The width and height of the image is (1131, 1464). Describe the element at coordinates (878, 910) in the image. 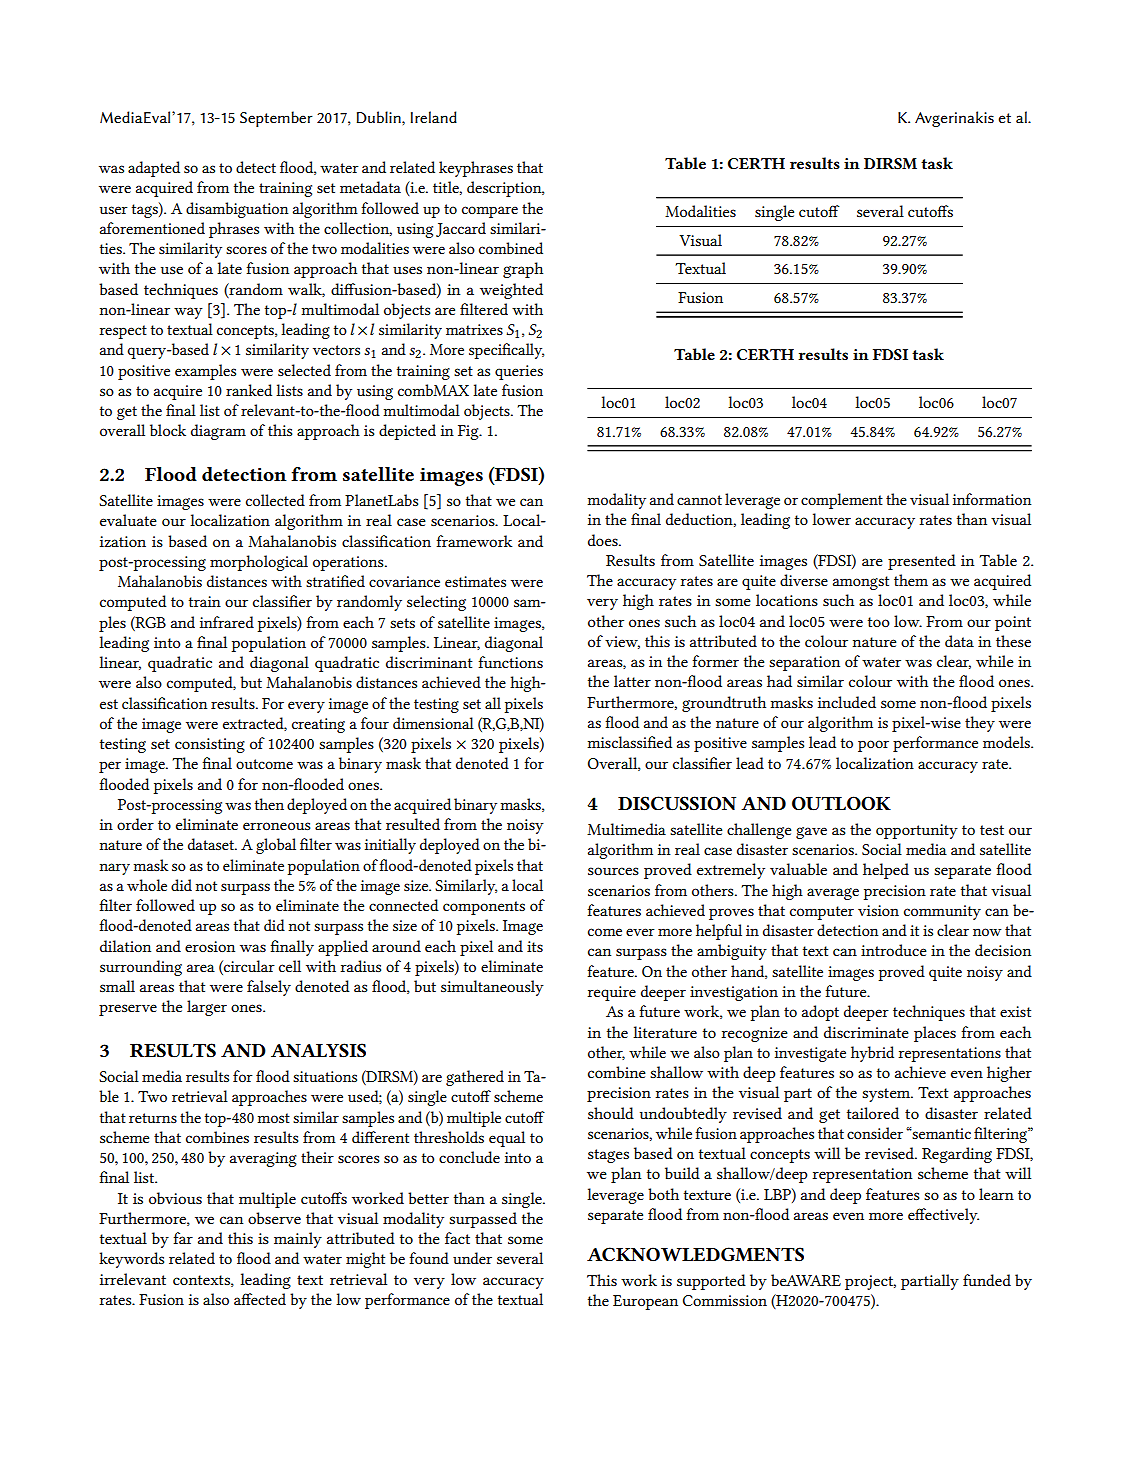

I see `vision` at that location.
